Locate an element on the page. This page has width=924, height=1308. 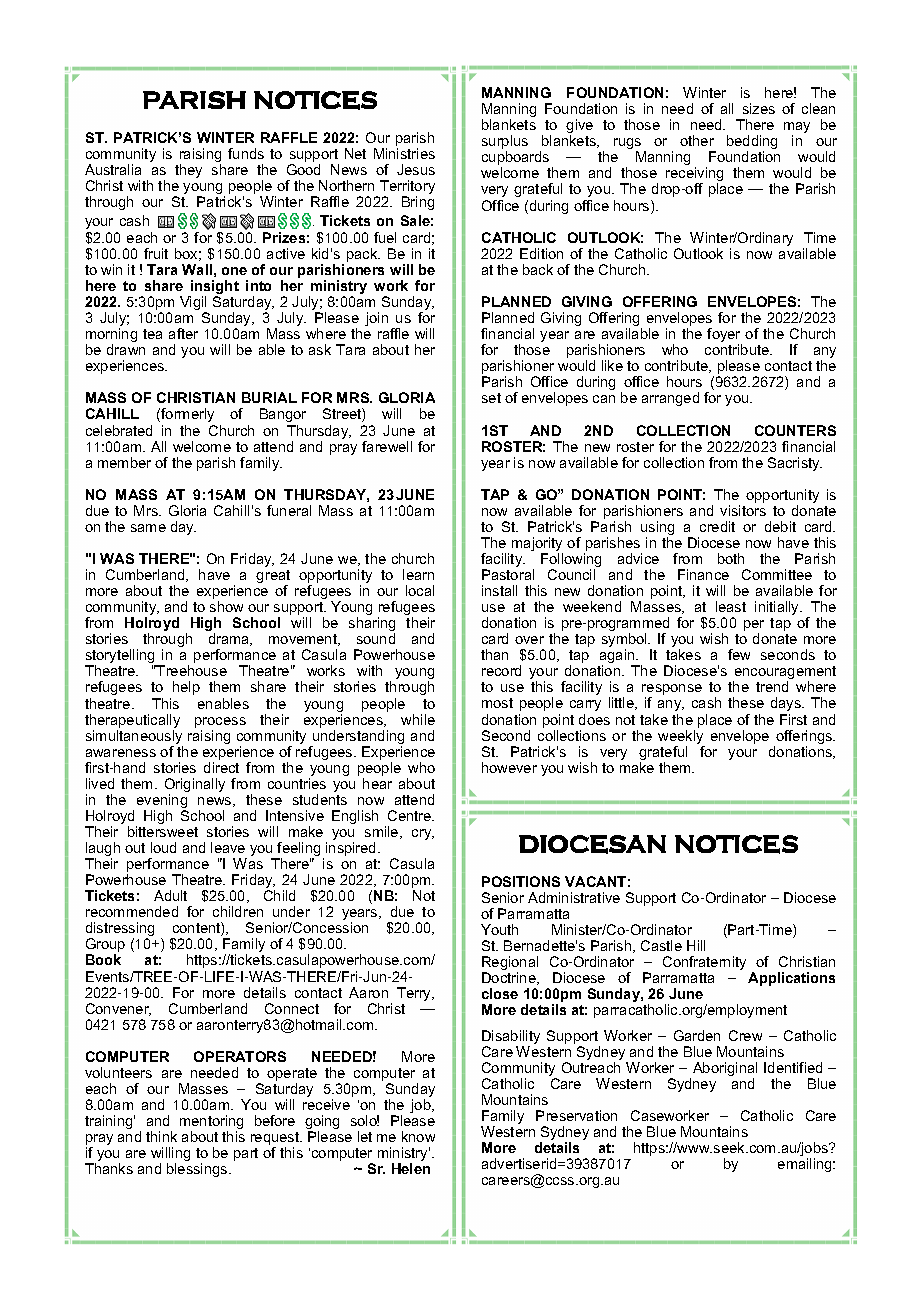
evening is located at coordinates (162, 802).
